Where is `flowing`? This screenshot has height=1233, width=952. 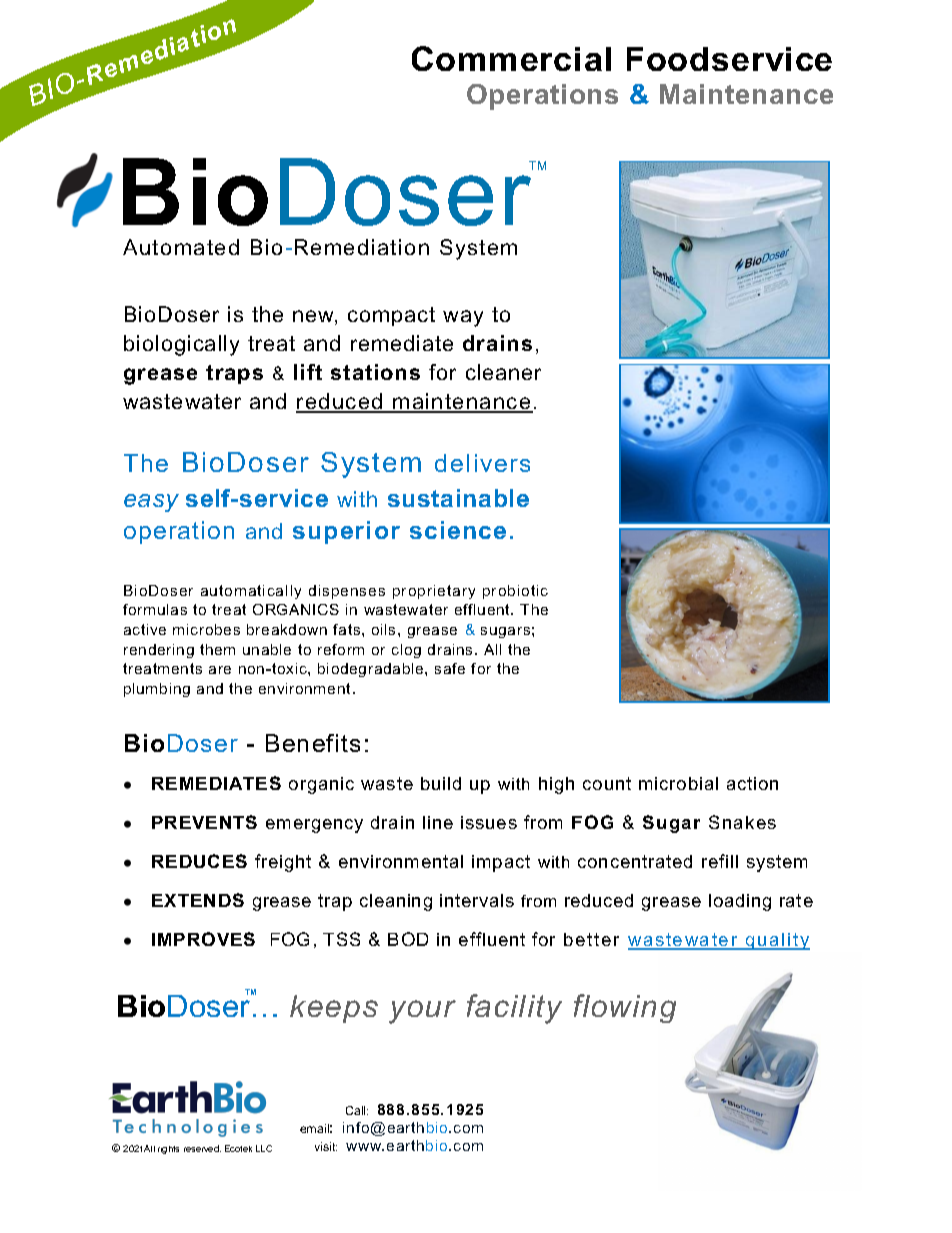
flowing is located at coordinates (625, 1008).
